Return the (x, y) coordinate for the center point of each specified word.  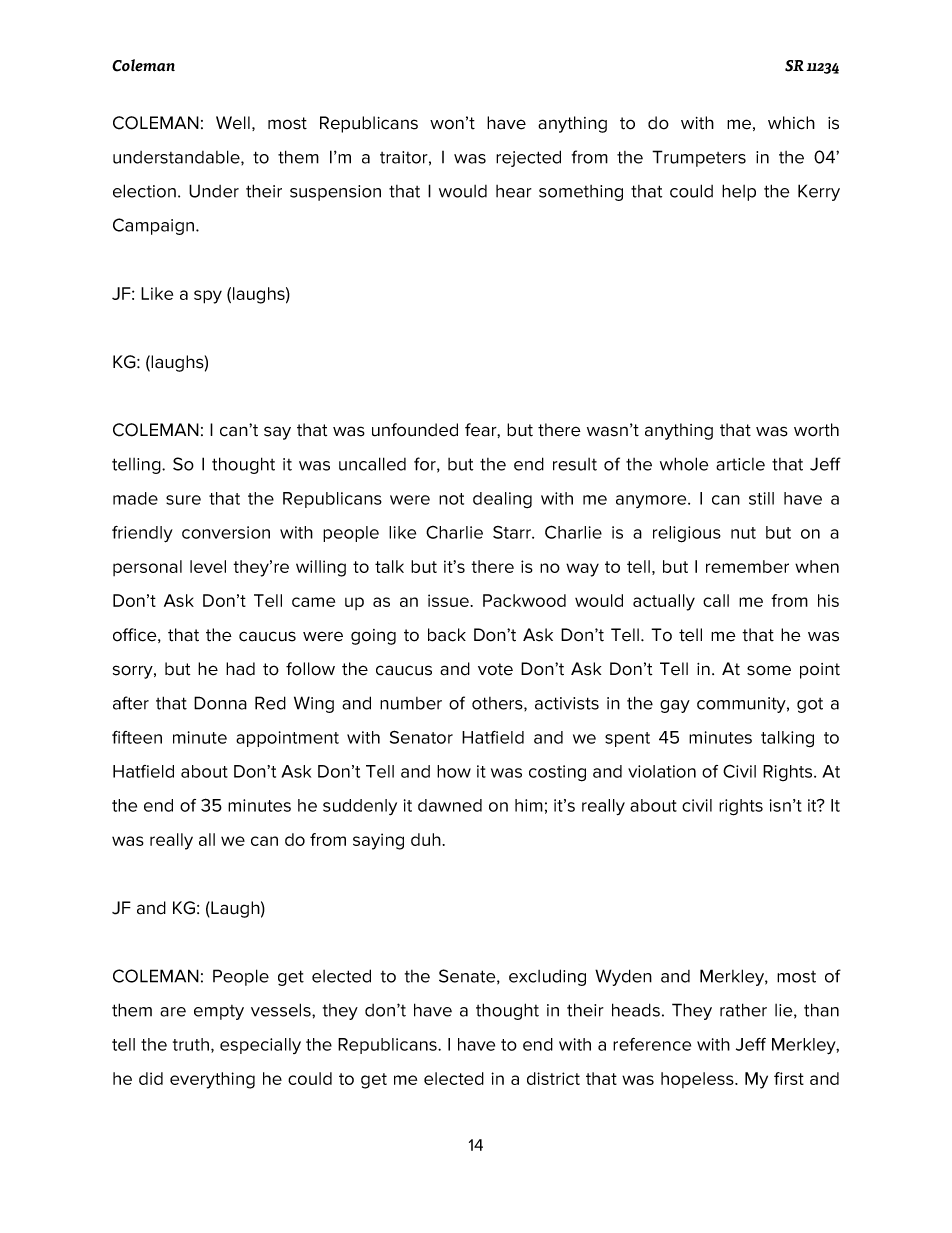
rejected (528, 158)
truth (191, 1044)
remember (747, 566)
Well (233, 123)
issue (449, 600)
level (208, 566)
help (739, 192)
